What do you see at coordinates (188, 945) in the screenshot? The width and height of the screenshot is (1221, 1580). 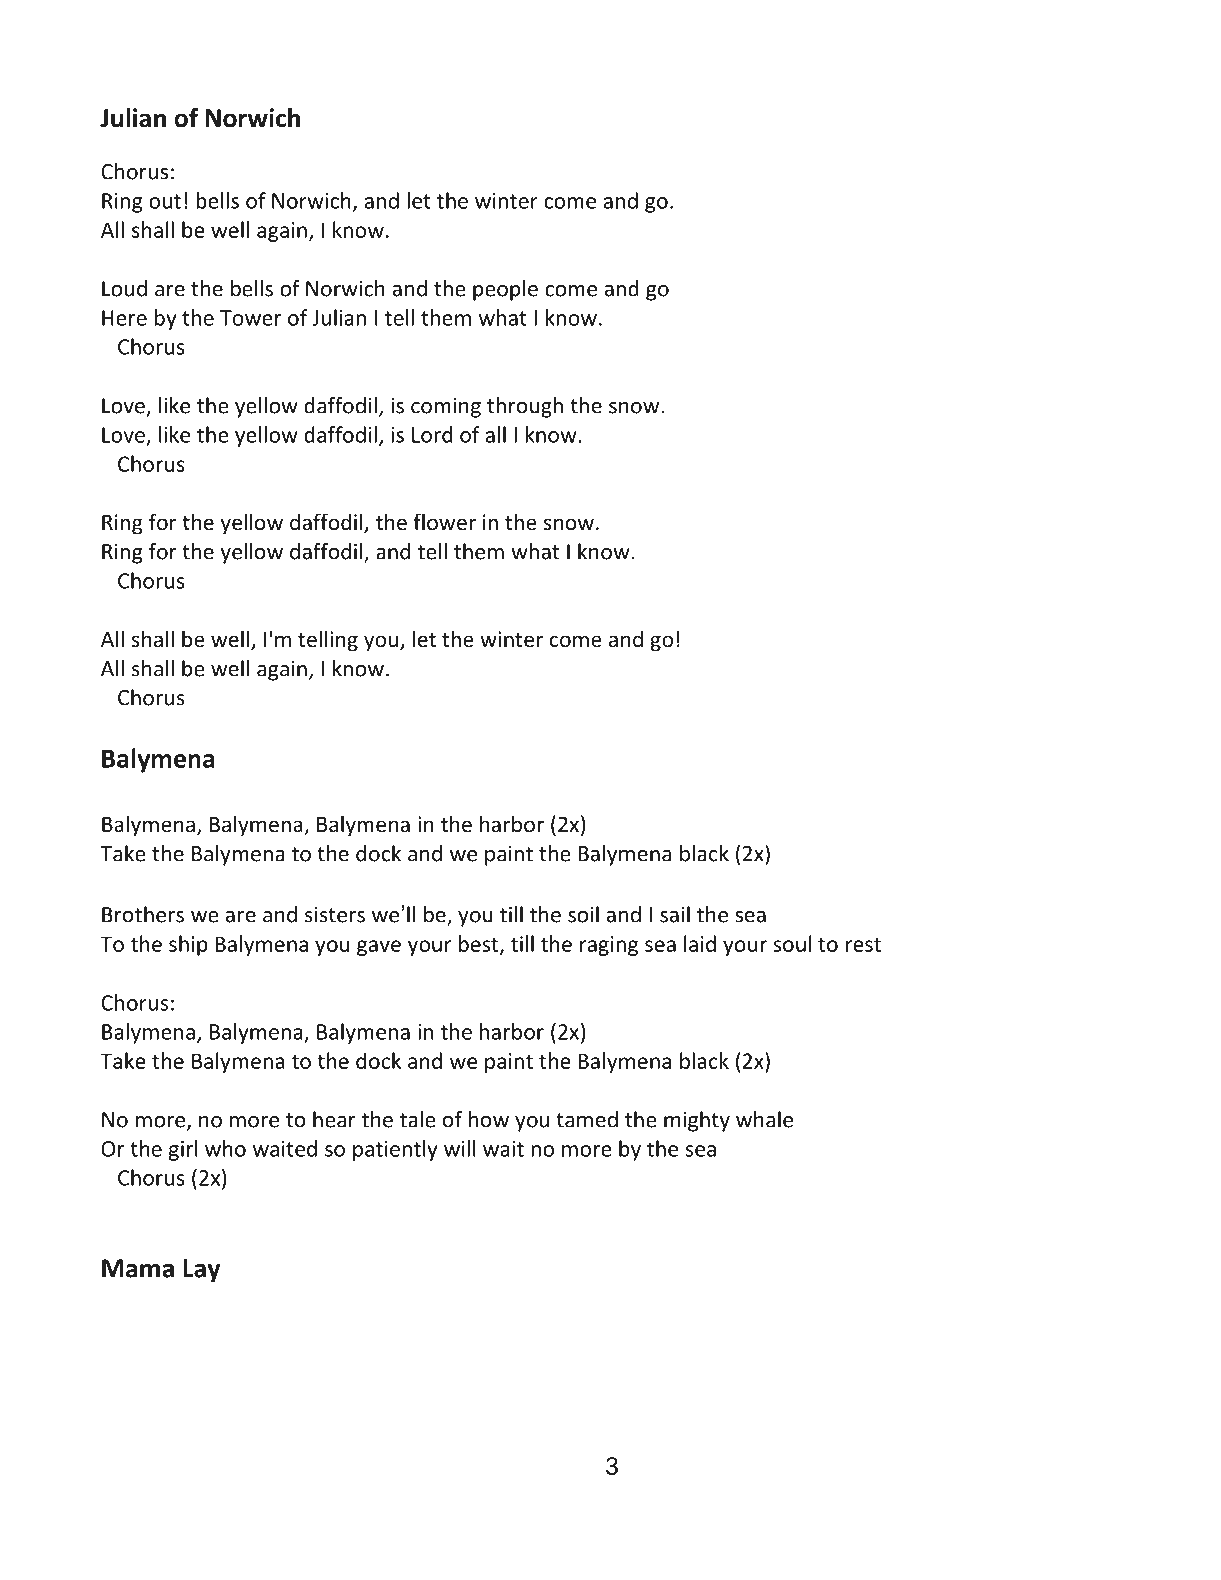 I see `ship` at bounding box center [188, 945].
